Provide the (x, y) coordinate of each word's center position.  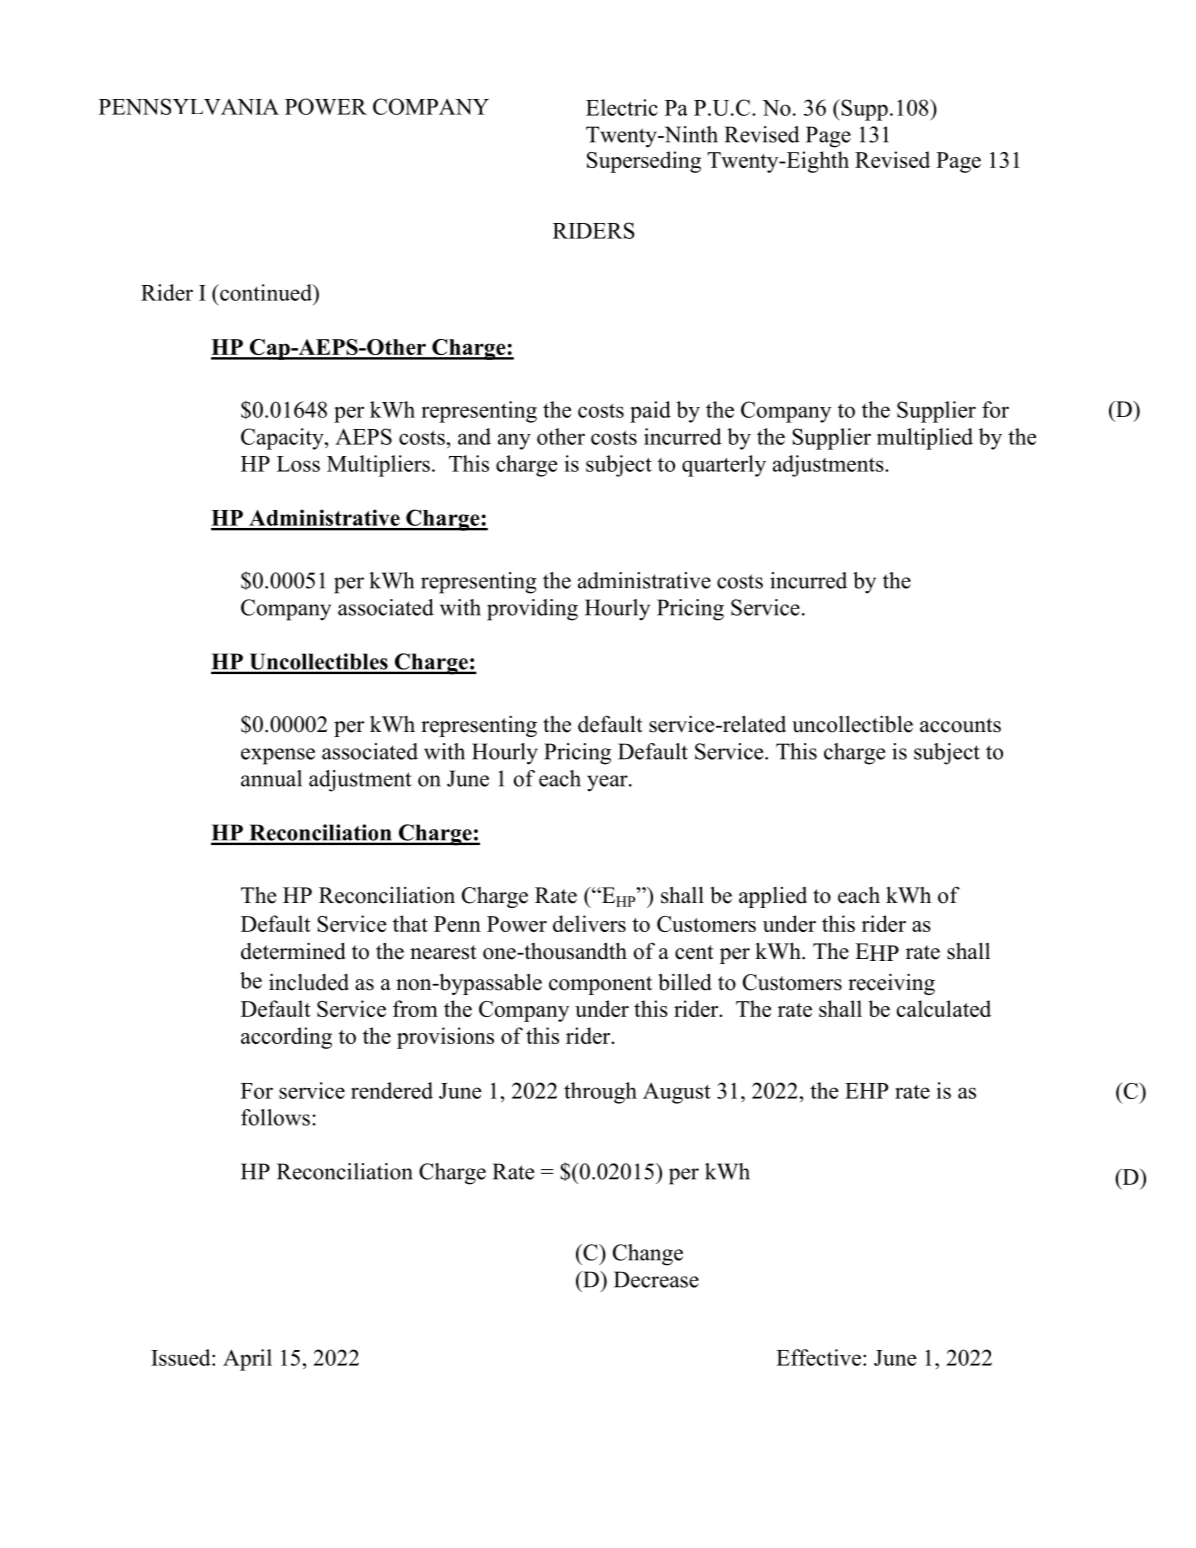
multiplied (925, 439)
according (286, 1038)
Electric (622, 107)
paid (650, 412)
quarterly (724, 466)
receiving (891, 984)
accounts (960, 725)
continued (266, 292)
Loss (298, 464)
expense (278, 756)
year (608, 783)
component (600, 985)
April (247, 1360)
